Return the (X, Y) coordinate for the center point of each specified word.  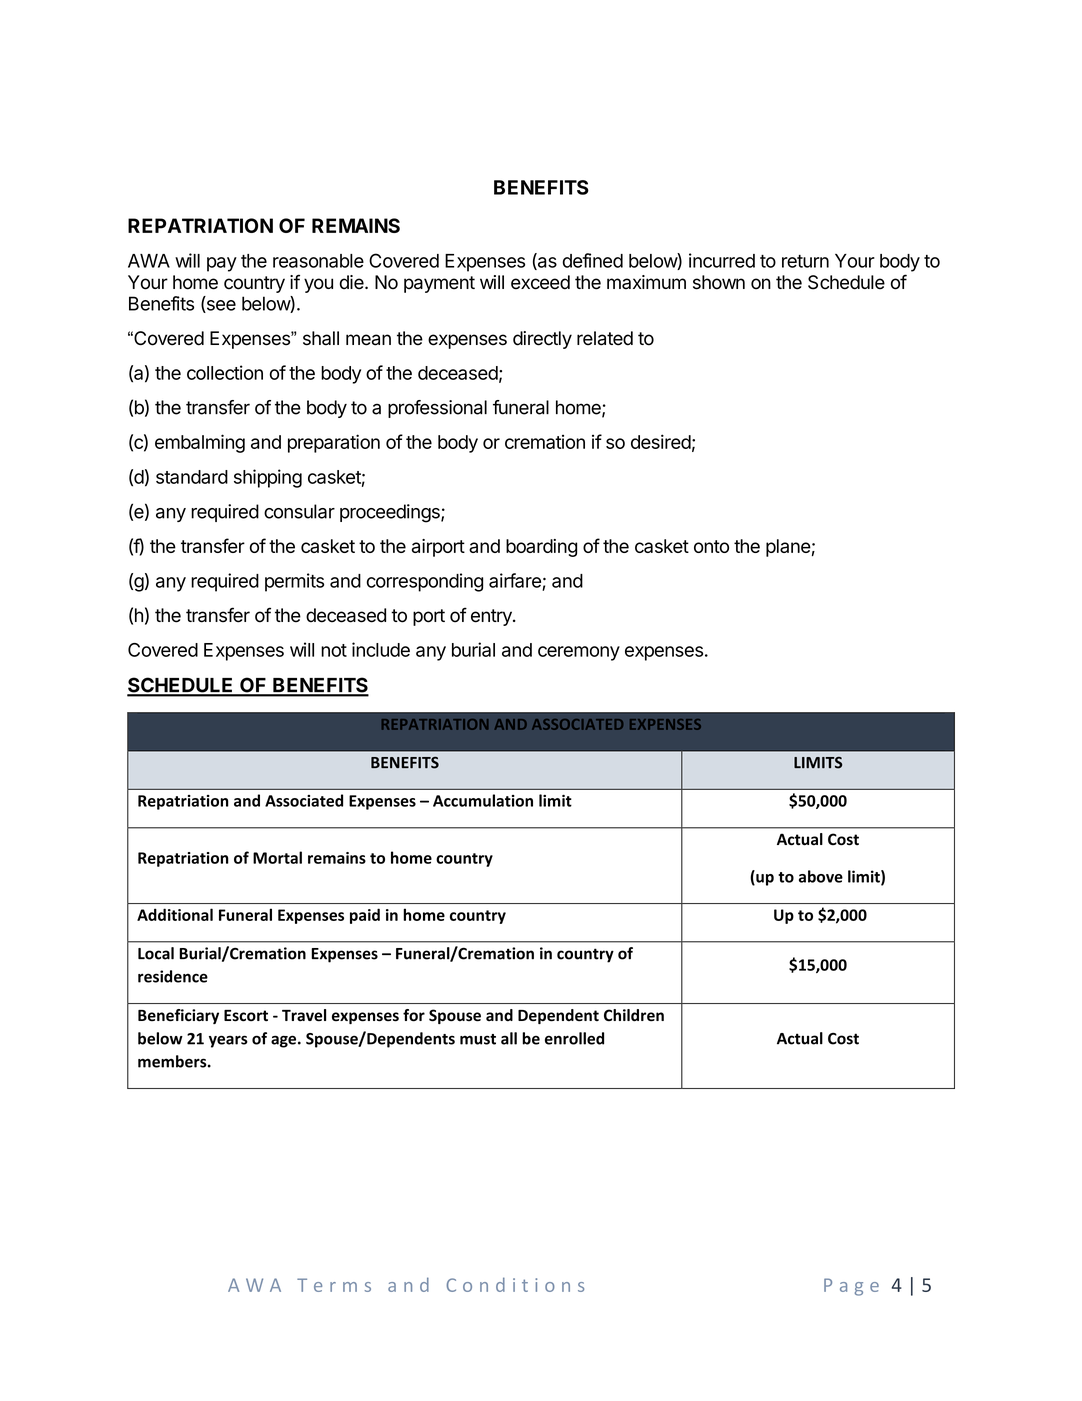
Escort (246, 1016)
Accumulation (483, 800)
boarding (541, 548)
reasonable (318, 261)
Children (634, 1015)
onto (711, 546)
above (821, 876)
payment (439, 284)
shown (719, 282)
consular (299, 511)
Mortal (277, 857)
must (478, 1039)
